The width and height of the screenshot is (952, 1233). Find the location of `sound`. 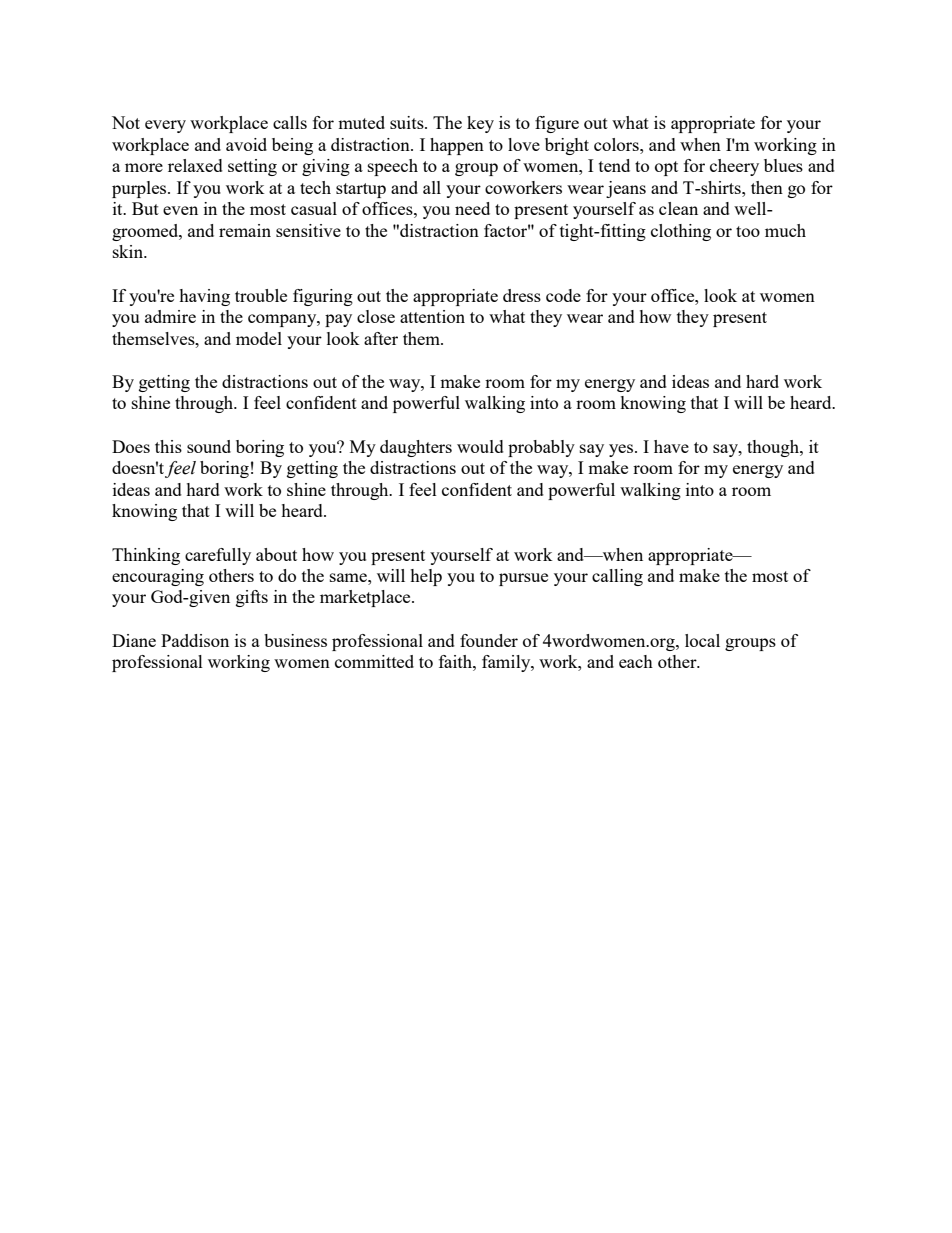

sound is located at coordinates (209, 446).
